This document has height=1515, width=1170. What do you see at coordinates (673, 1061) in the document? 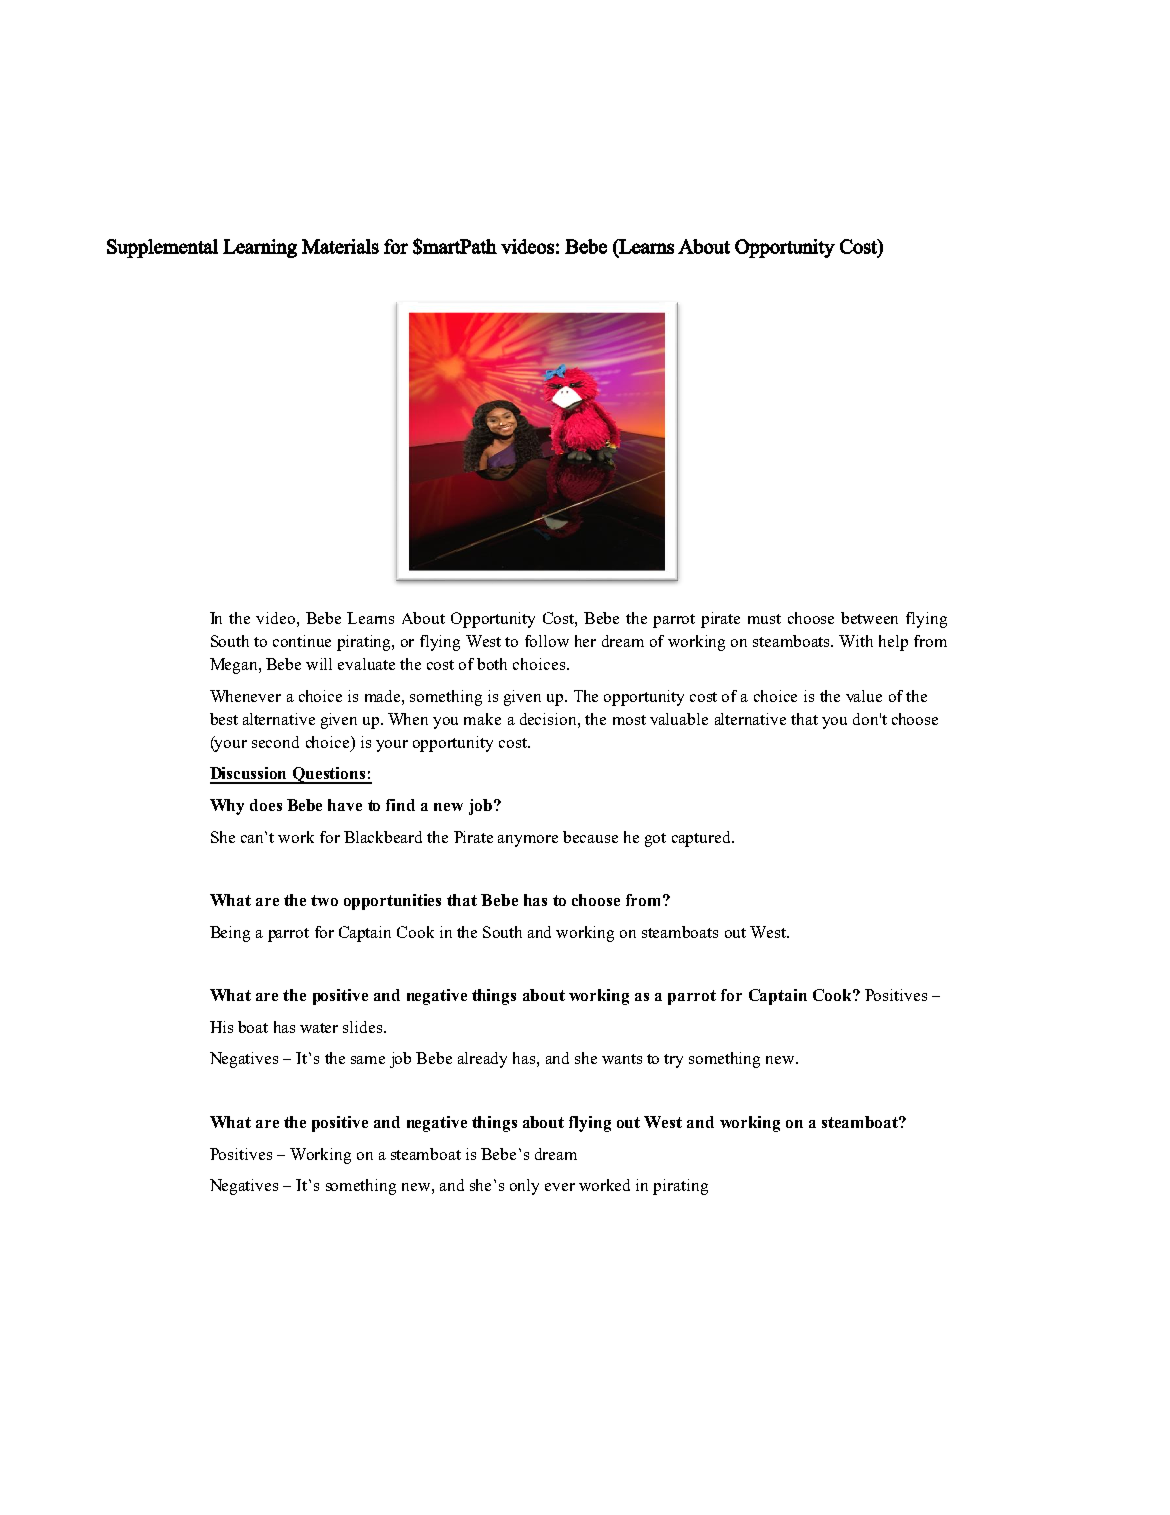
I see `try` at bounding box center [673, 1061].
